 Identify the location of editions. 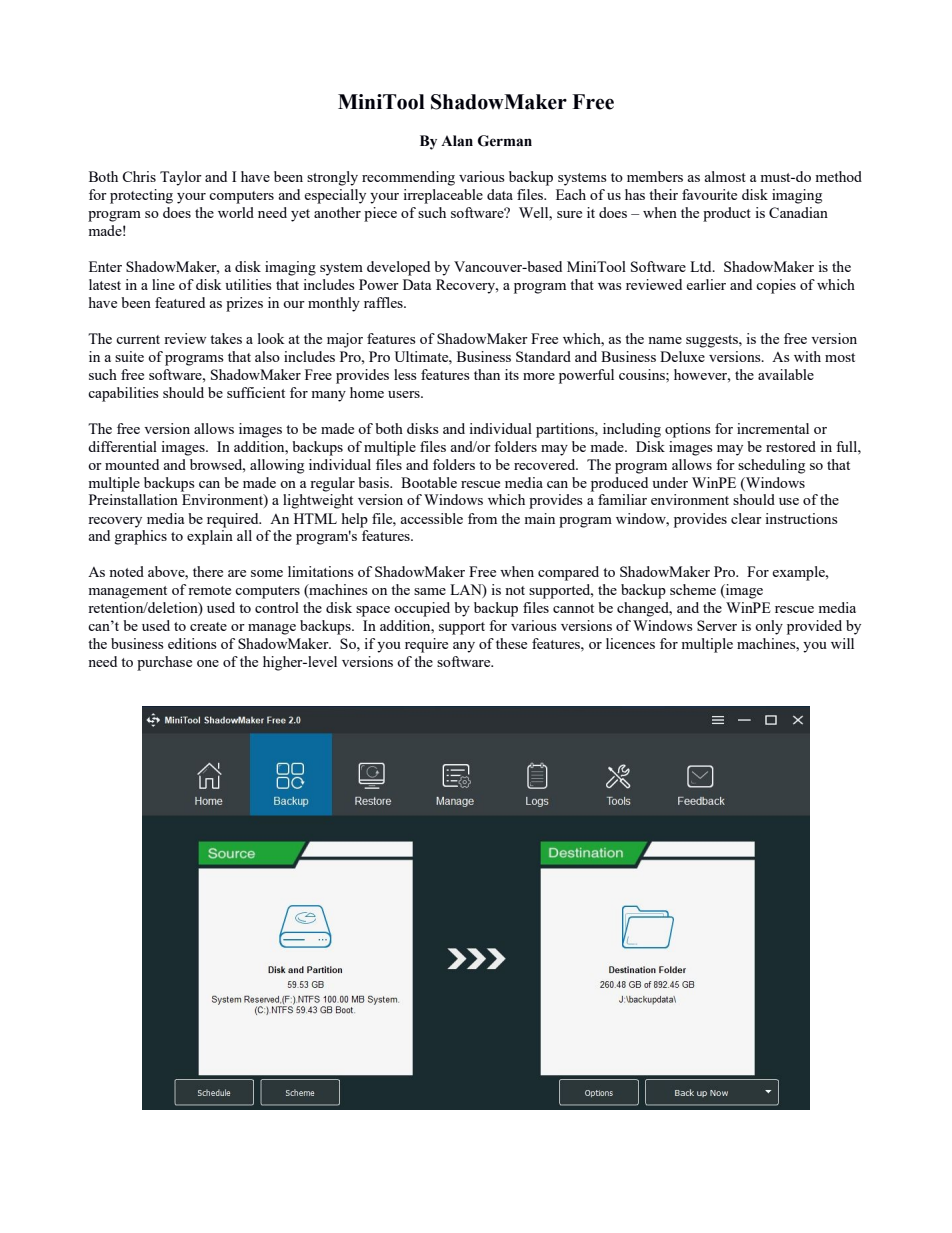
(192, 643).
